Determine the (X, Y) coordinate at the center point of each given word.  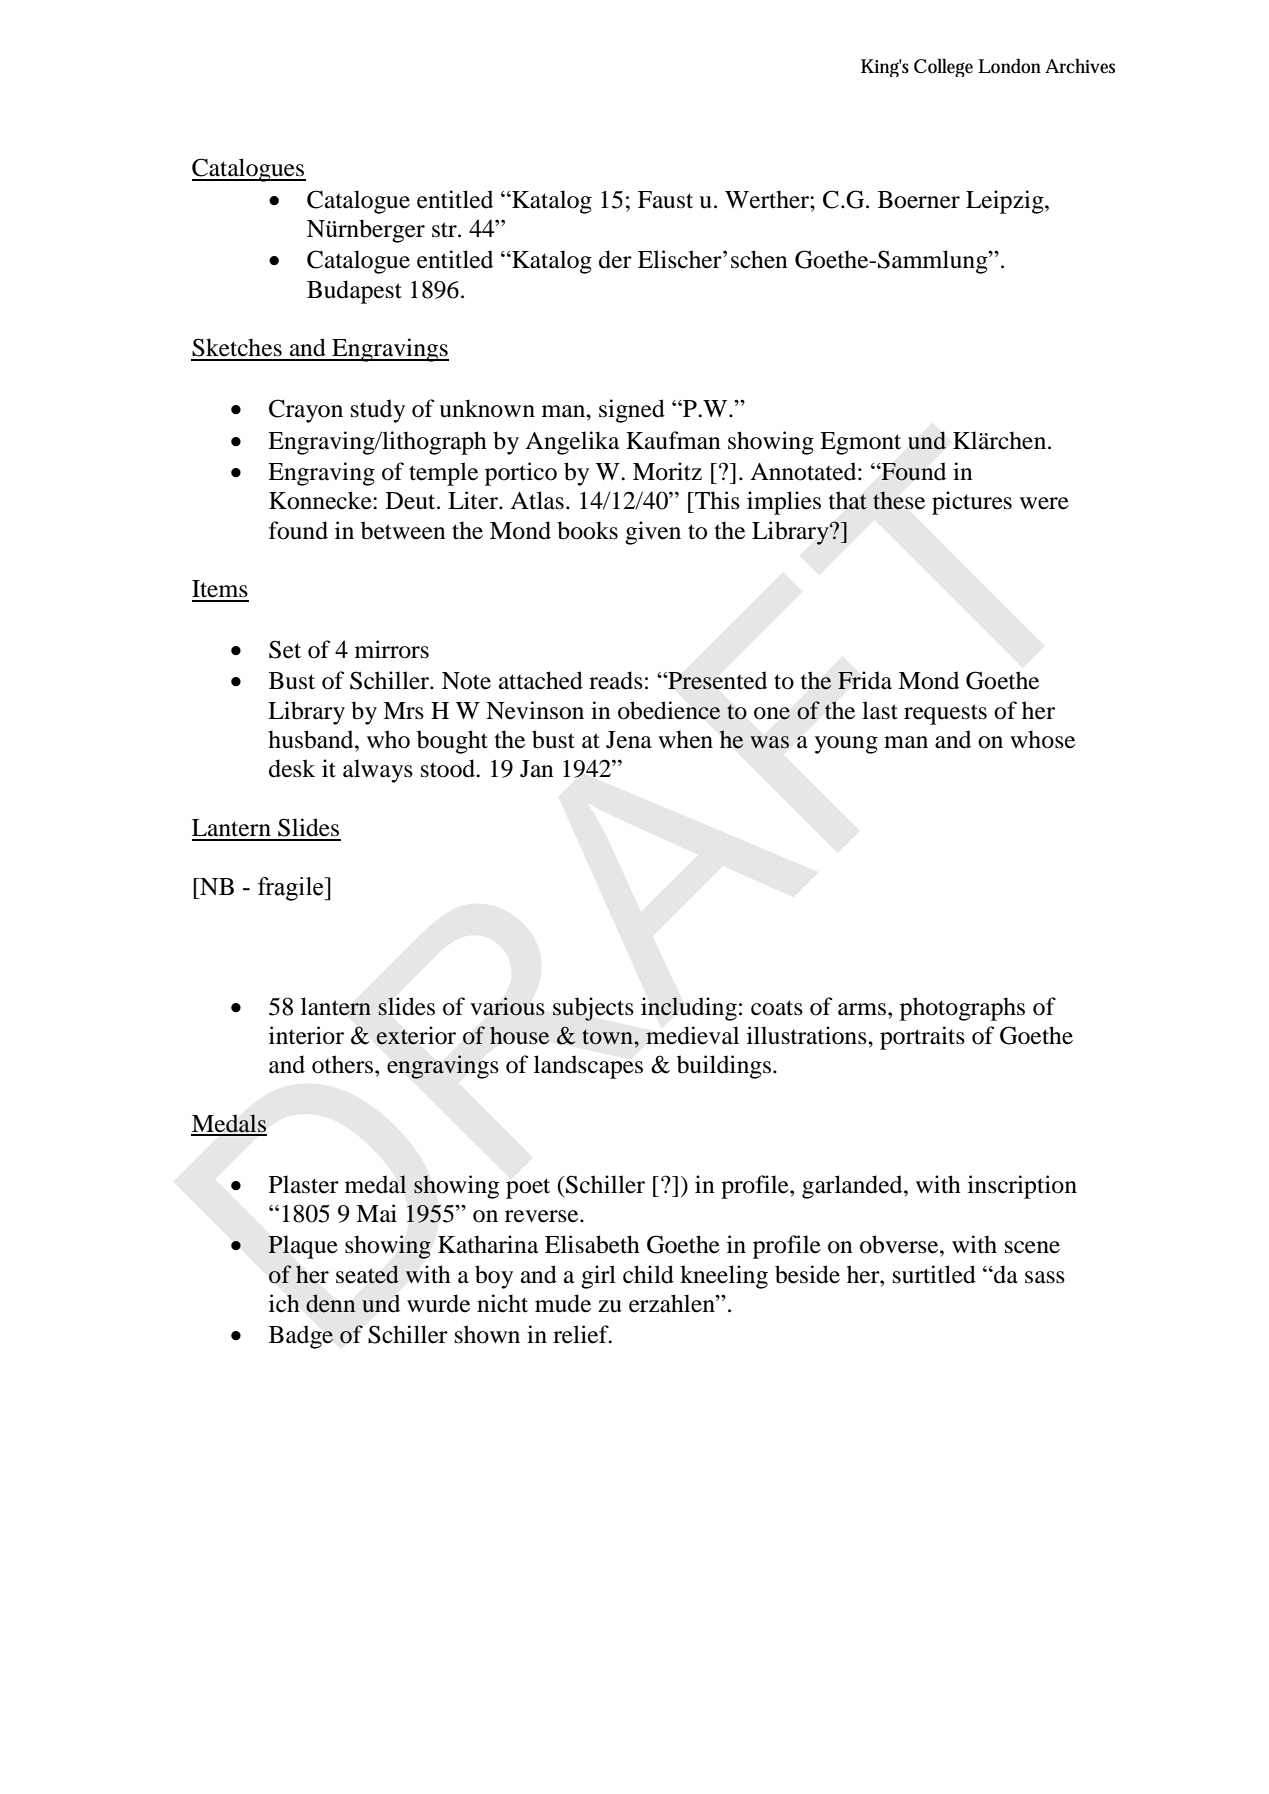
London (1009, 66)
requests (945, 714)
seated (367, 1274)
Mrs (403, 711)
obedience (669, 710)
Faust (665, 200)
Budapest (354, 292)
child (648, 1274)
